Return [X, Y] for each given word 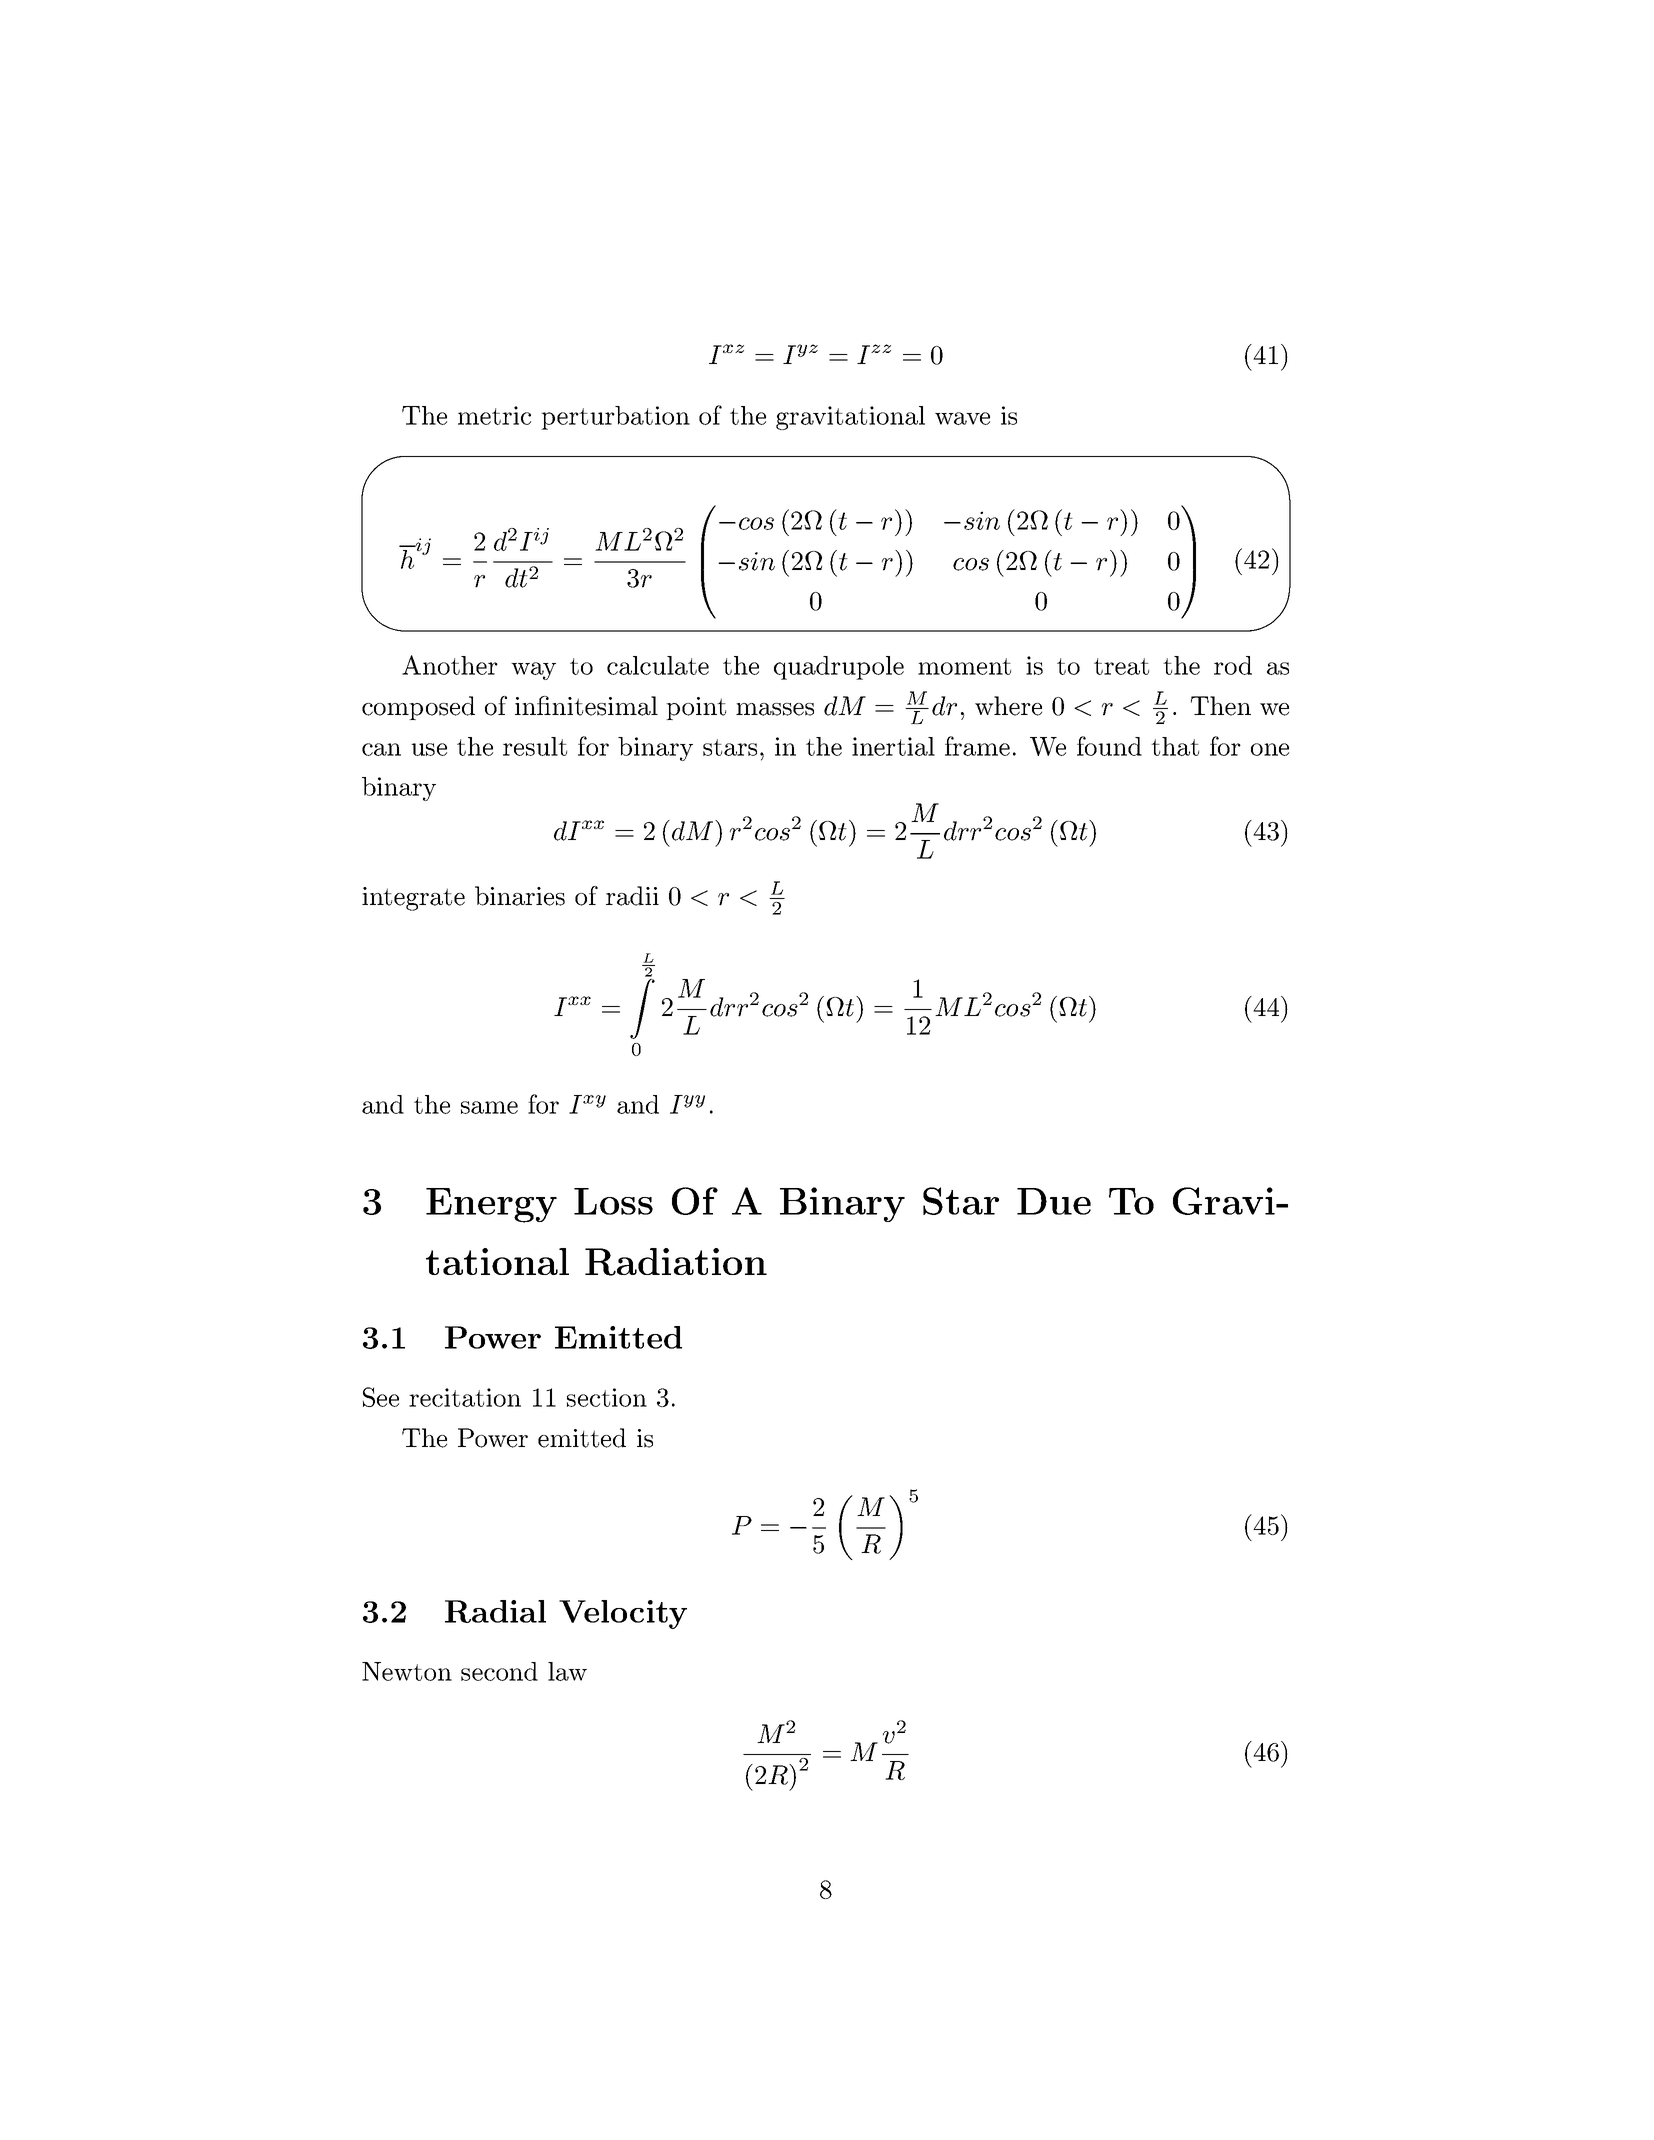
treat [1121, 666]
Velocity [623, 1614]
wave [962, 418]
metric [494, 415]
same [489, 1107]
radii [632, 896]
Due [1054, 1201]
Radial [495, 1611]
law [567, 1671]
